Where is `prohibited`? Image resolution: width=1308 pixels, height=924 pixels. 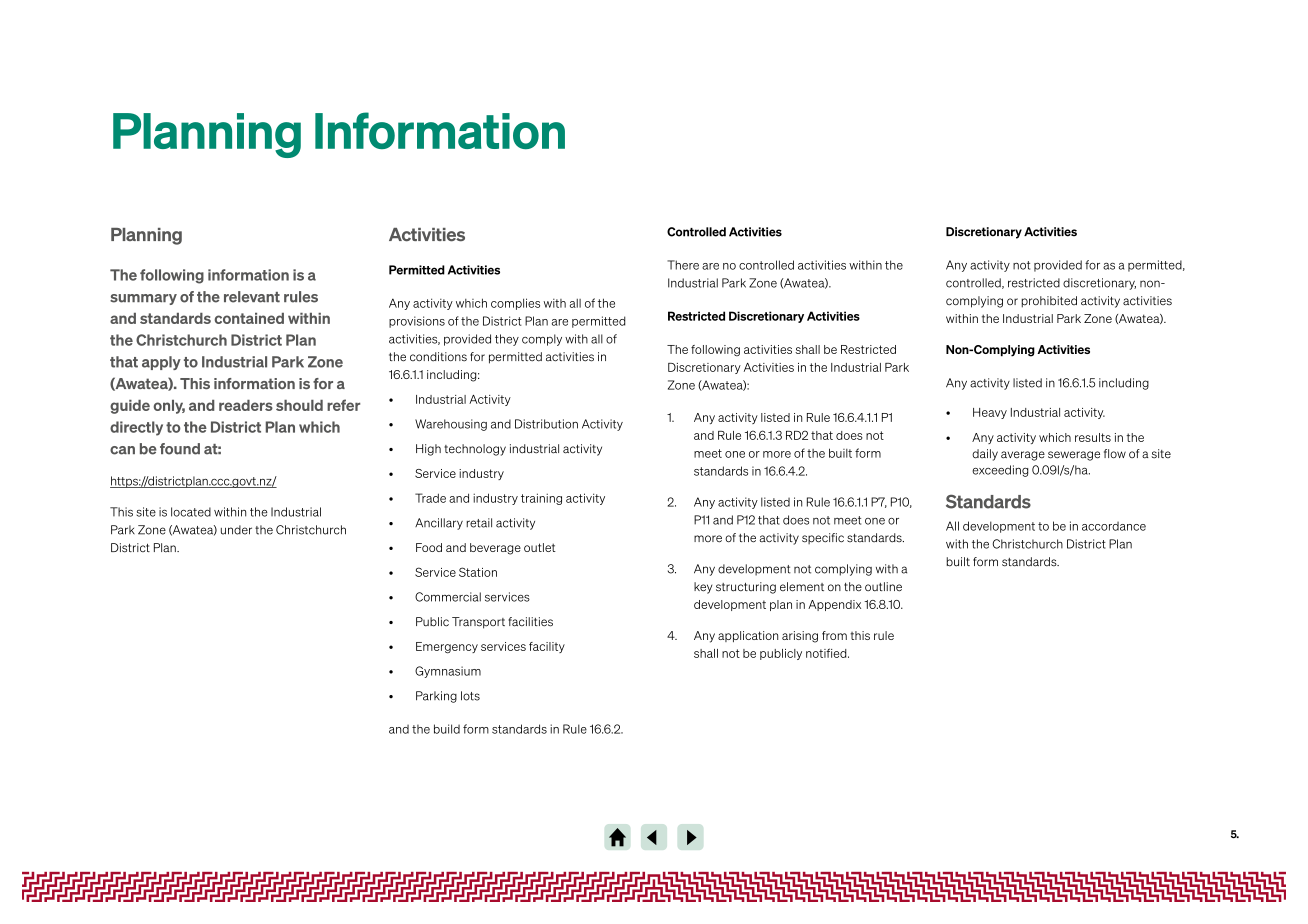
prohibited is located at coordinates (1049, 302).
